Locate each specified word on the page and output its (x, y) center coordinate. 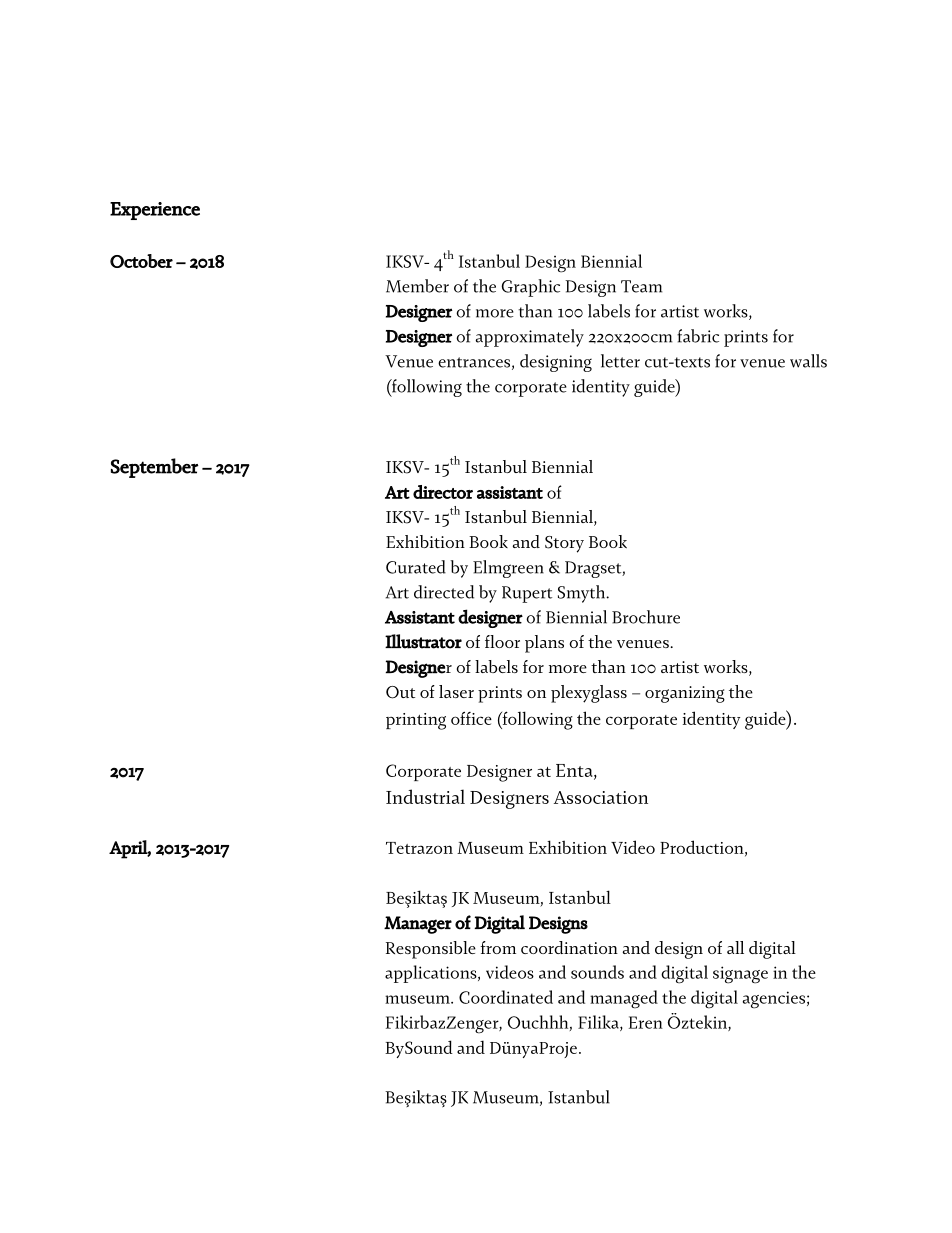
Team (641, 286)
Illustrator (423, 641)
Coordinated (506, 997)
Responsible (431, 950)
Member (417, 286)
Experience (155, 211)
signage (740, 975)
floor (502, 641)
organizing (685, 694)
